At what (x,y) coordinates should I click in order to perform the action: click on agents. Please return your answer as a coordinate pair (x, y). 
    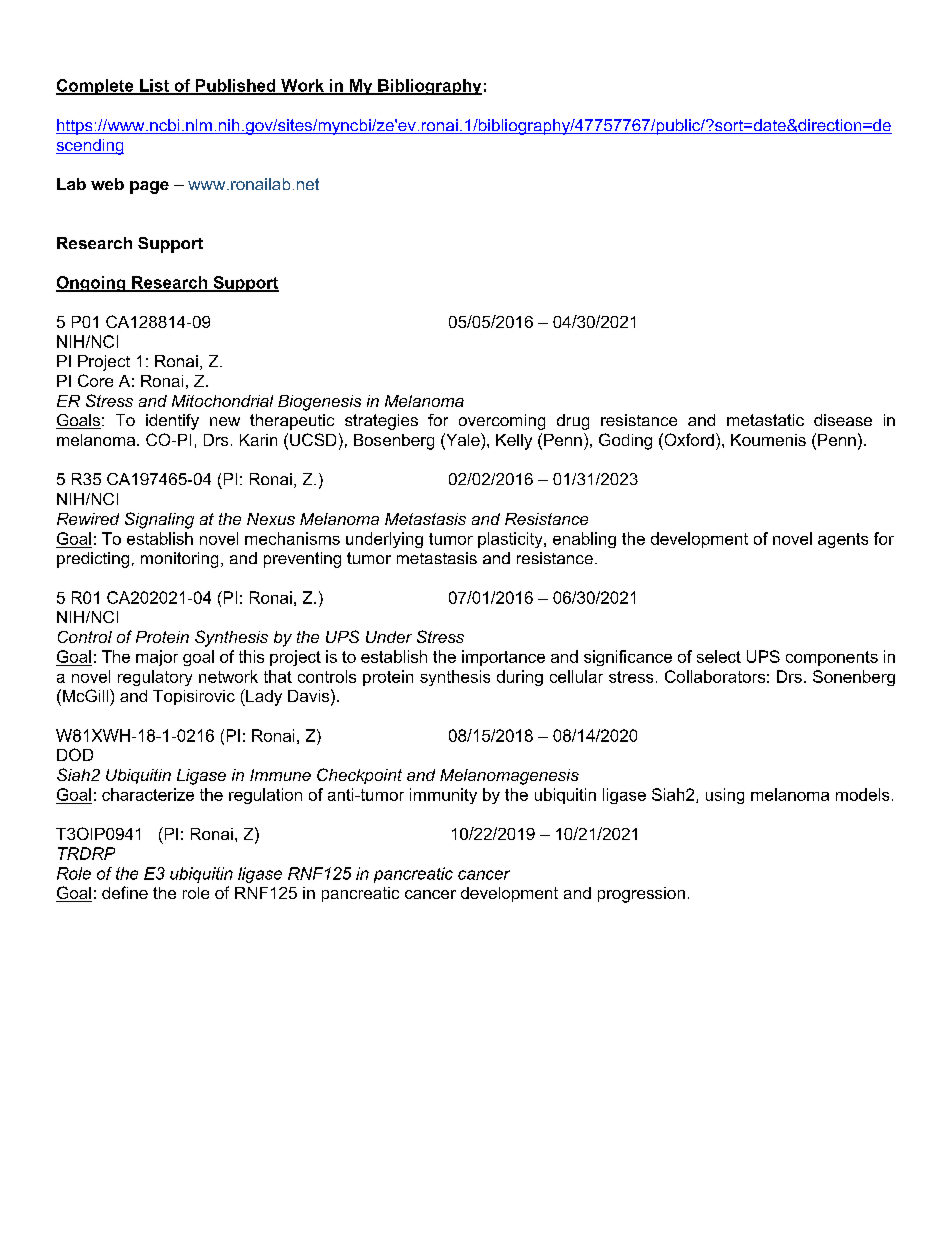
    Looking at the image, I should click on (843, 540).
